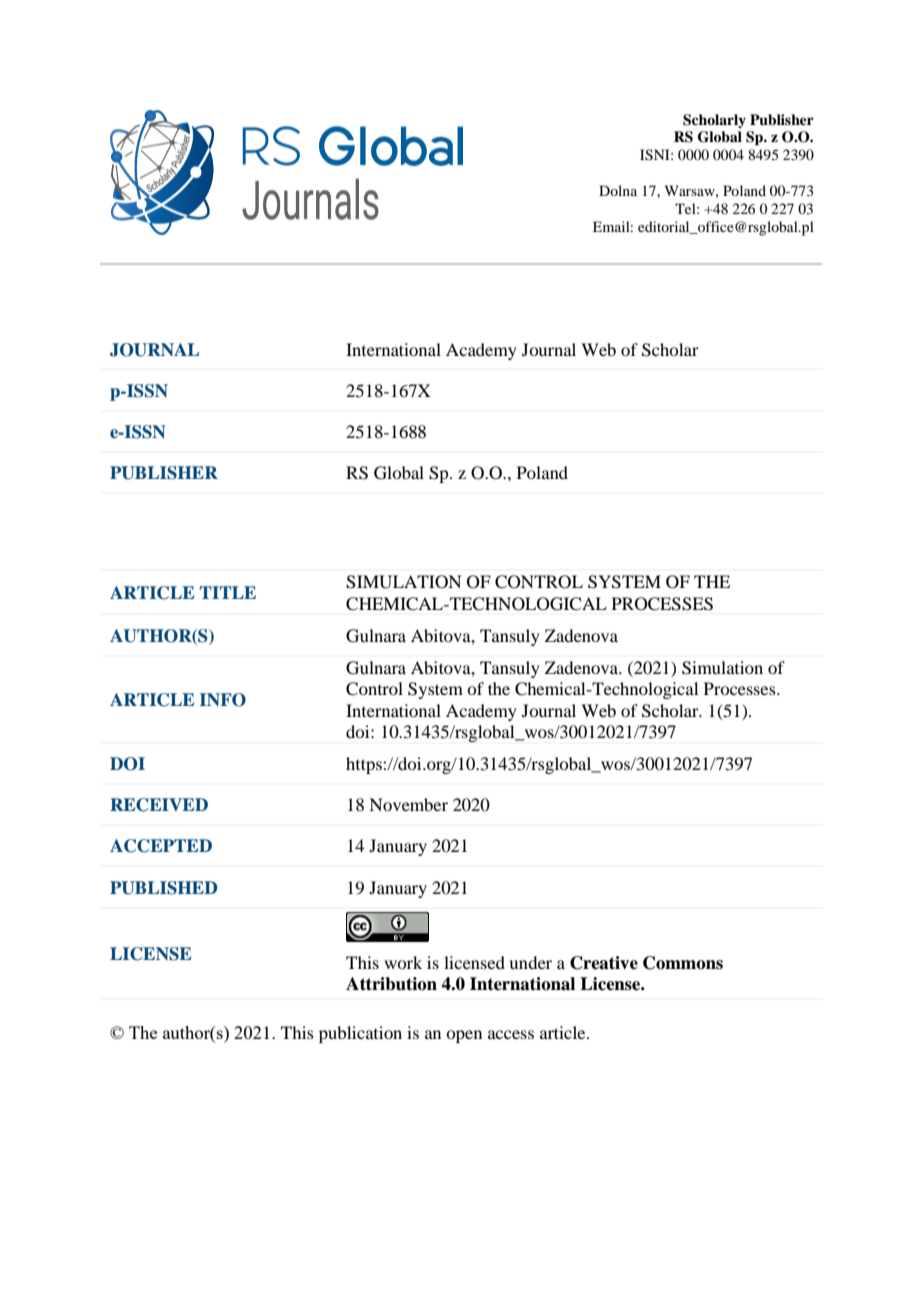 Image resolution: width=924 pixels, height=1308 pixels. What do you see at coordinates (408, 804) in the screenshot?
I see `November` at bounding box center [408, 804].
